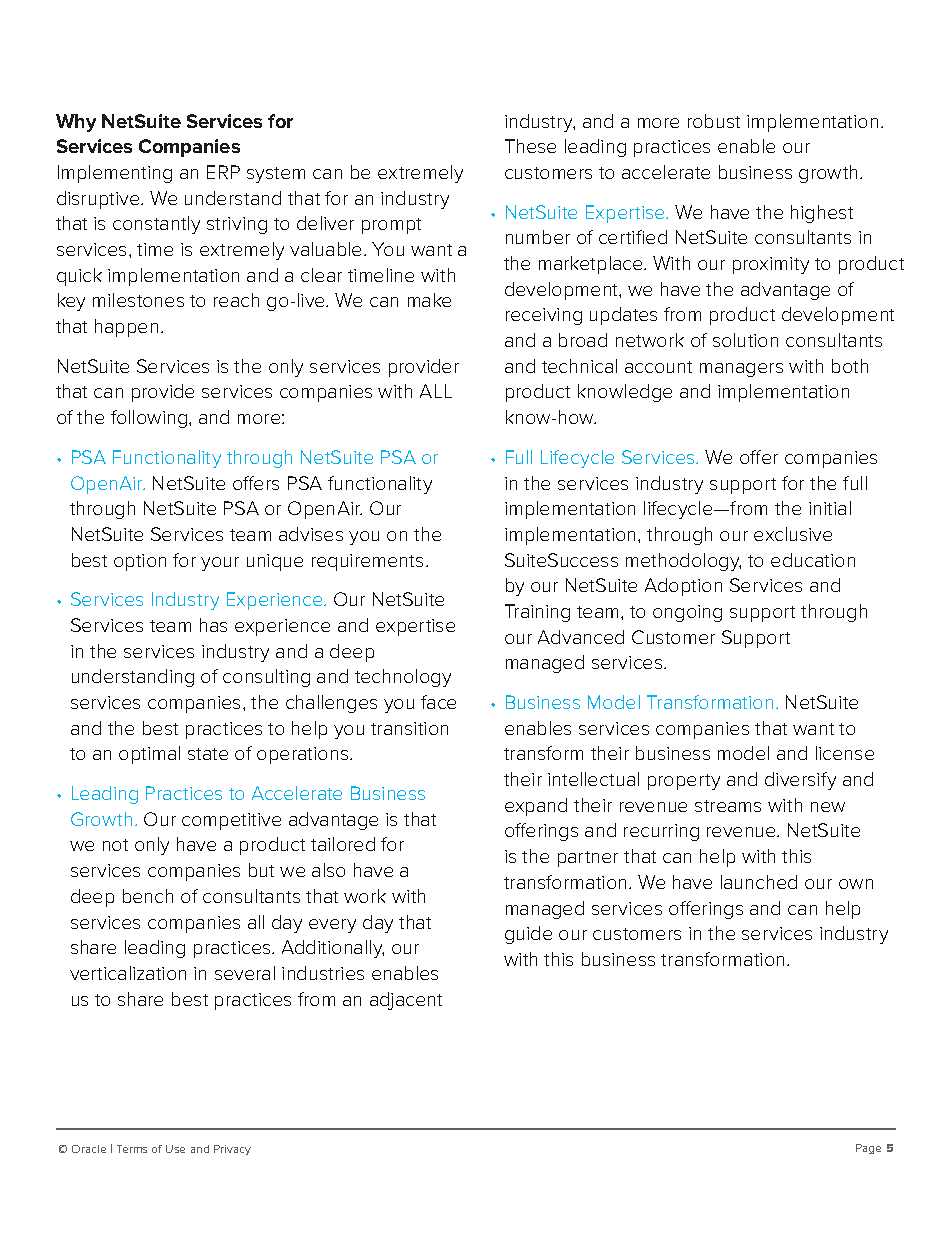 The width and height of the screenshot is (952, 1233). Describe the element at coordinates (406, 1001) in the screenshot. I see `adjacent` at that location.
